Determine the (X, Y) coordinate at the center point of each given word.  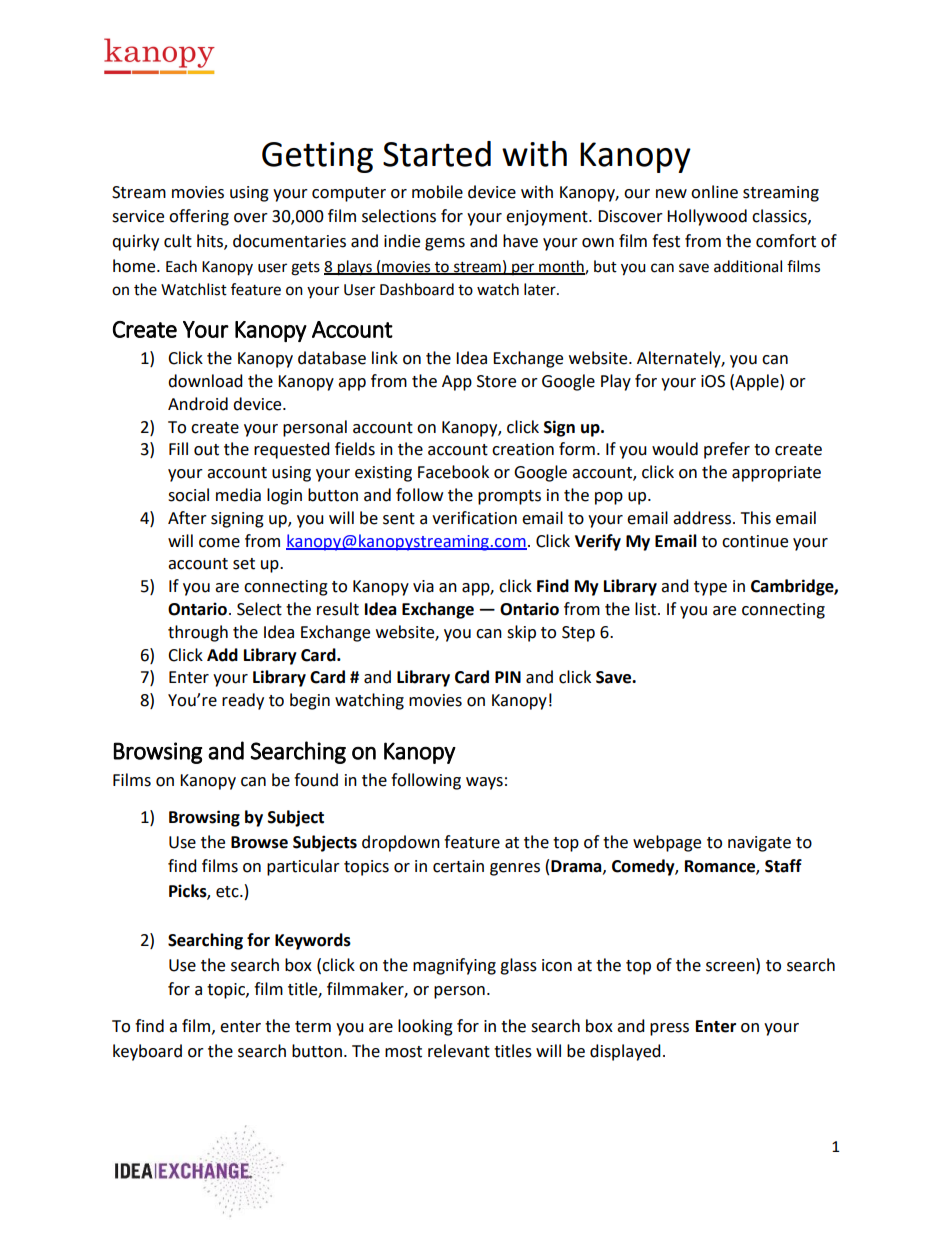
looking (425, 1027)
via (423, 586)
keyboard (147, 1052)
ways (484, 783)
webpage (667, 843)
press (669, 1029)
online (714, 192)
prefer (727, 450)
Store (496, 381)
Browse (259, 842)
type (710, 588)
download (205, 381)
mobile (437, 192)
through (198, 633)
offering (199, 217)
